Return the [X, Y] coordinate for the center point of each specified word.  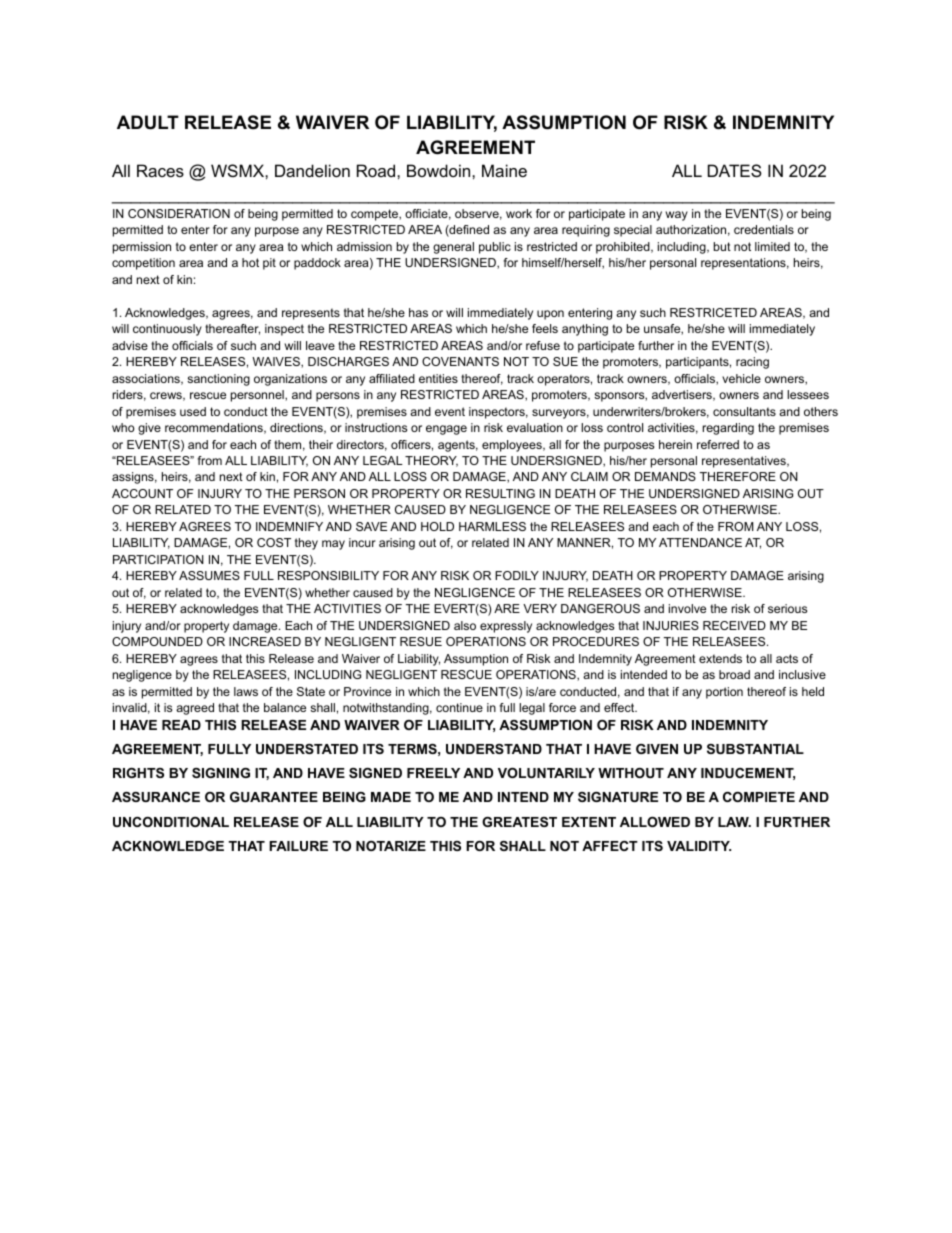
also [465, 625]
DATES [735, 170]
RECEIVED [734, 625]
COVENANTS [460, 361]
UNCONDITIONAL [171, 822]
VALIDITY [699, 846]
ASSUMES [209, 575]
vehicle [741, 378]
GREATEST [519, 822]
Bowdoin [440, 170]
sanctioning [218, 380]
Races [160, 170]
